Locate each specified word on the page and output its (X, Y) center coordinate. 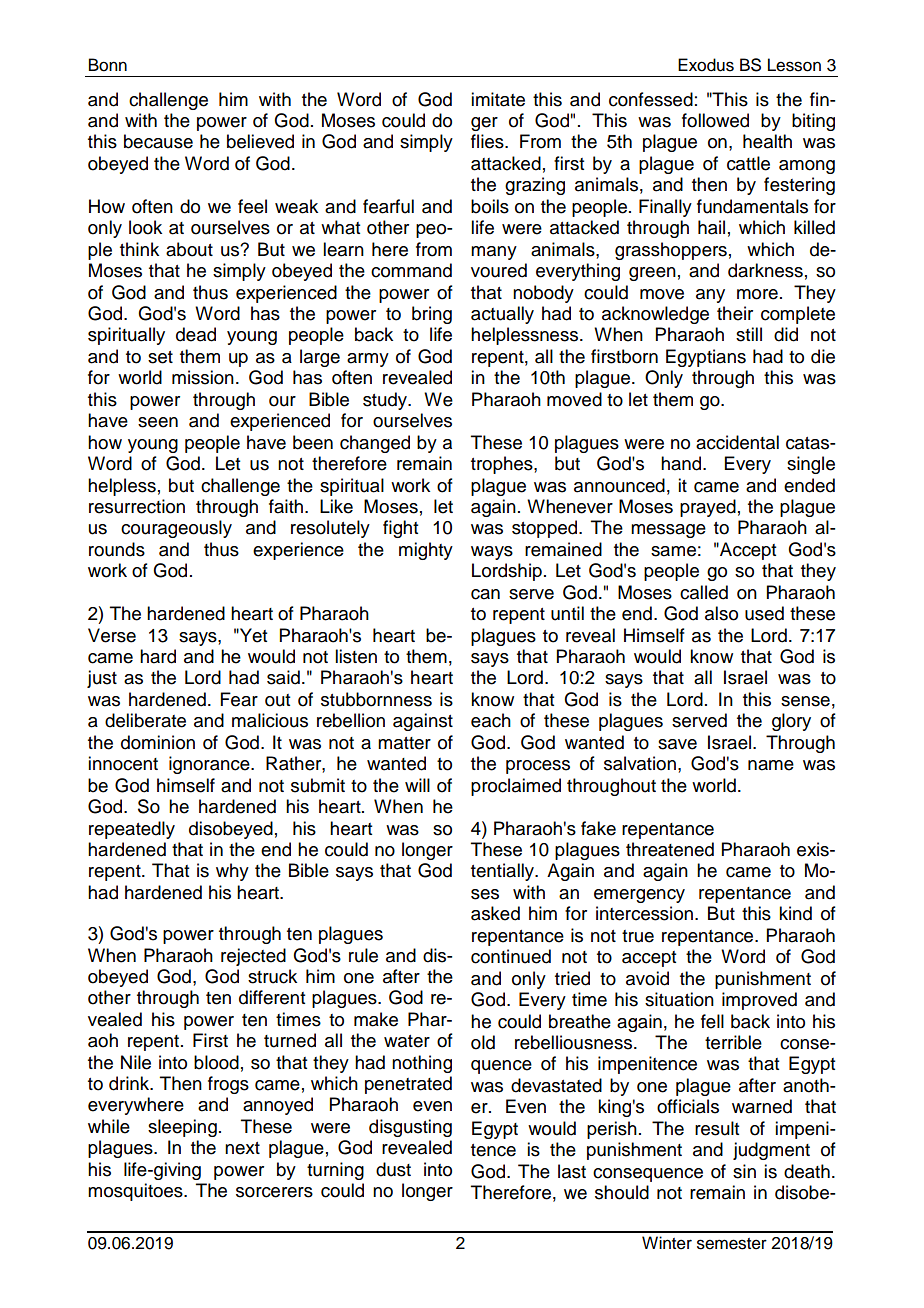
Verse (112, 635)
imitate (498, 99)
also (721, 613)
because (158, 141)
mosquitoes (136, 1192)
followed (715, 120)
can (485, 594)
